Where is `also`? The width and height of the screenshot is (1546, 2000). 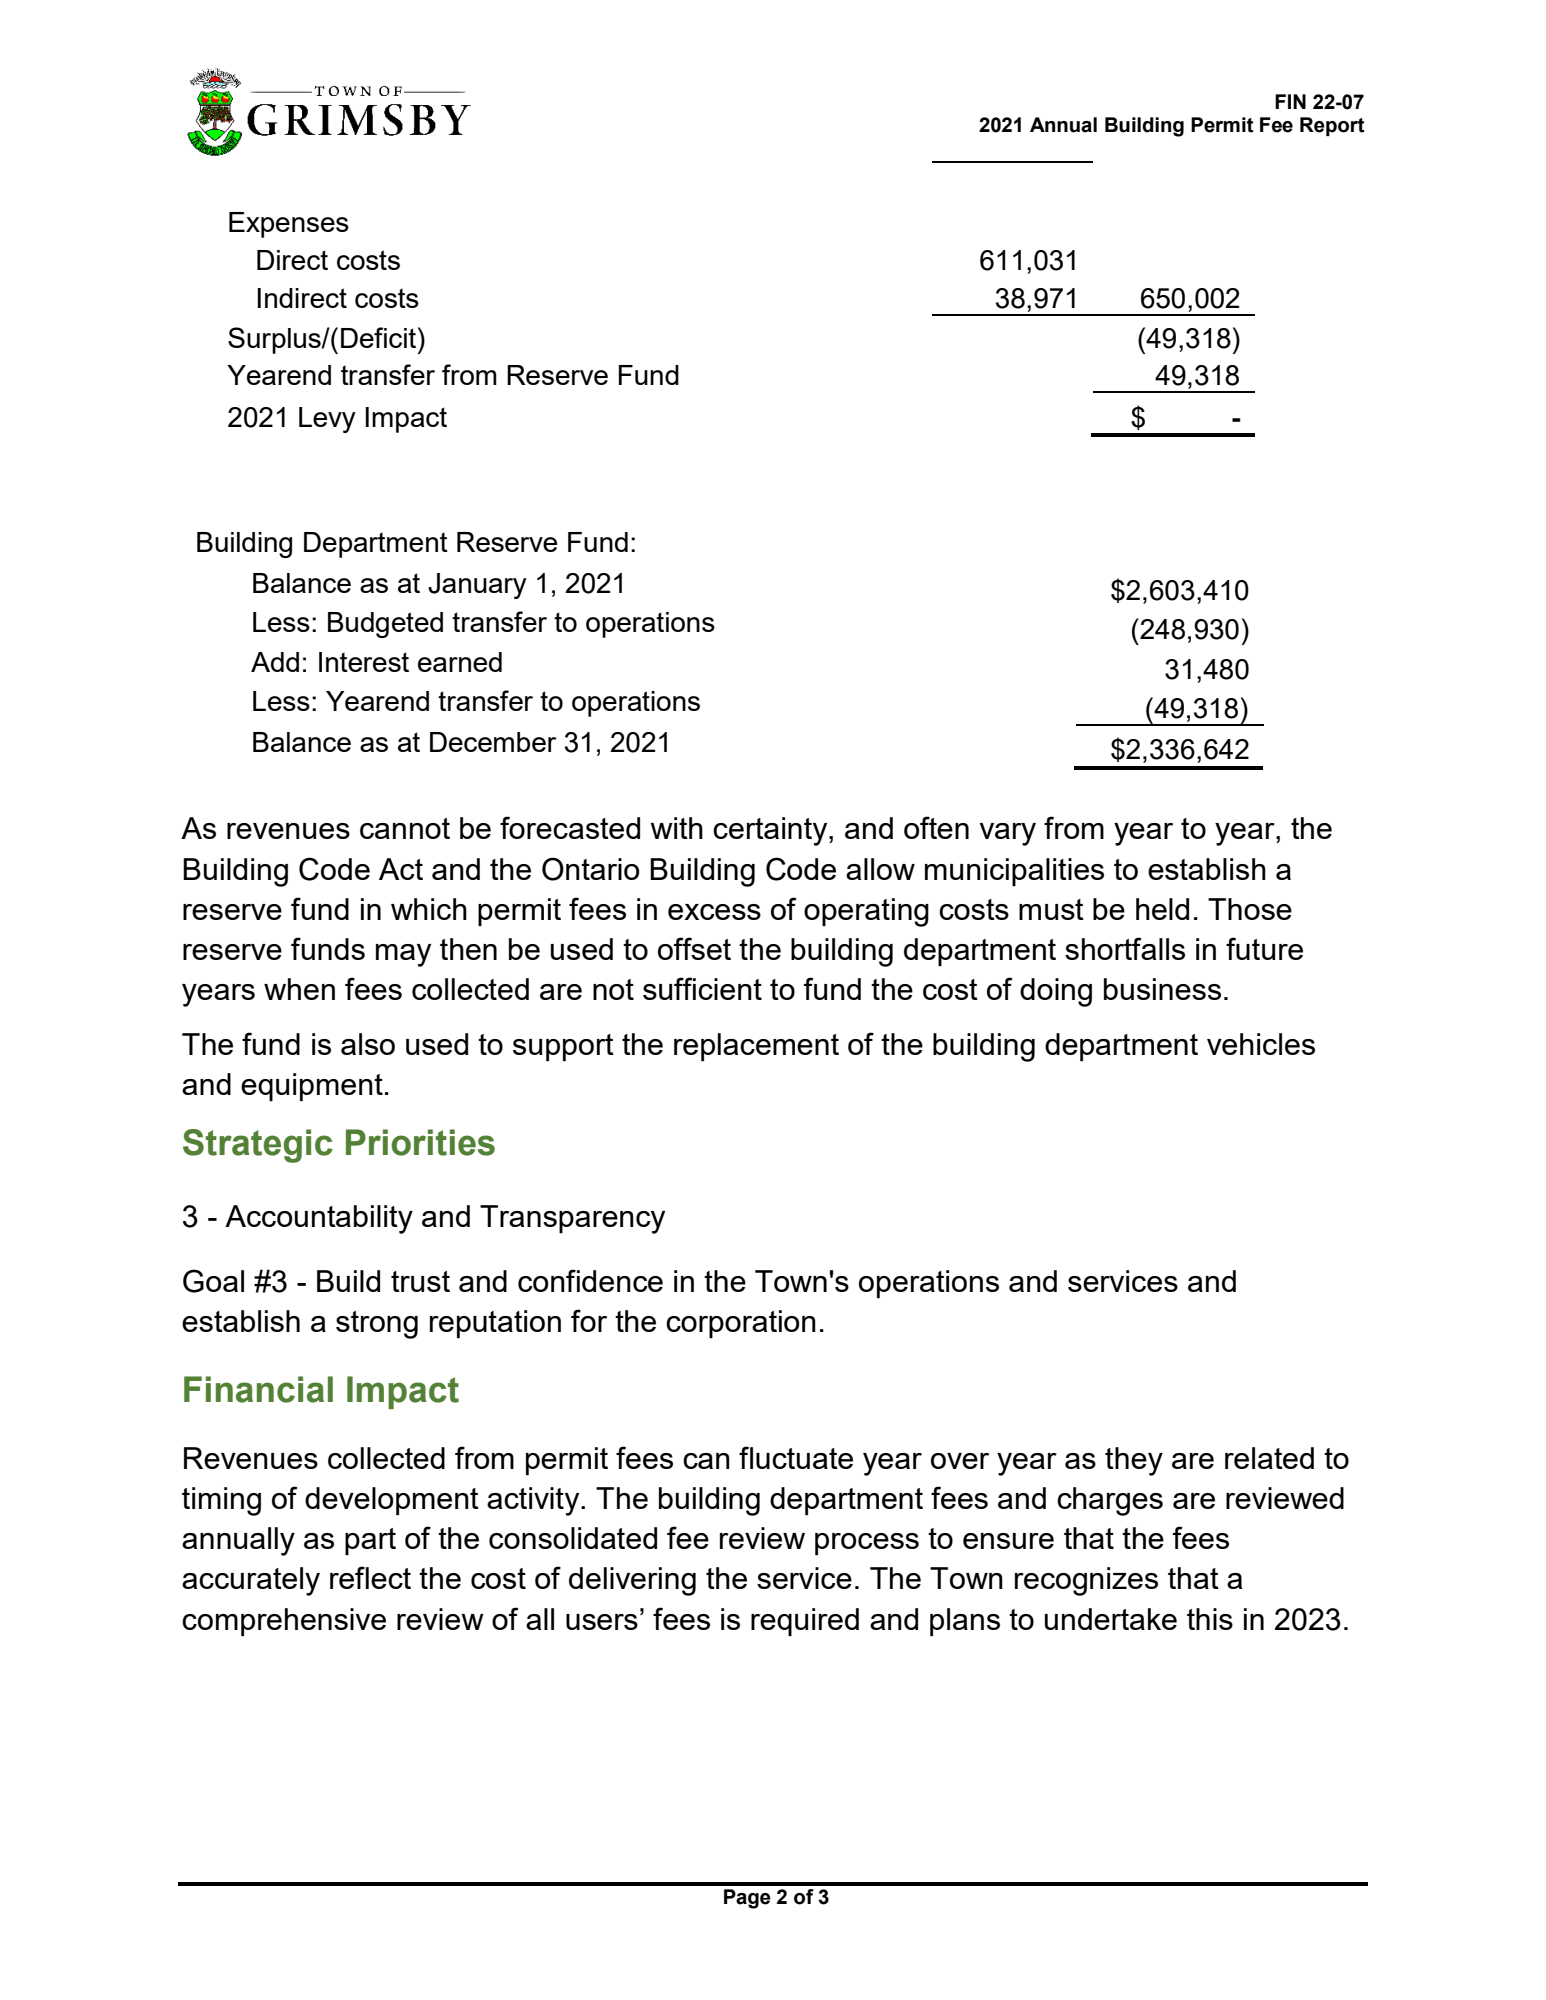 also is located at coordinates (368, 1044).
